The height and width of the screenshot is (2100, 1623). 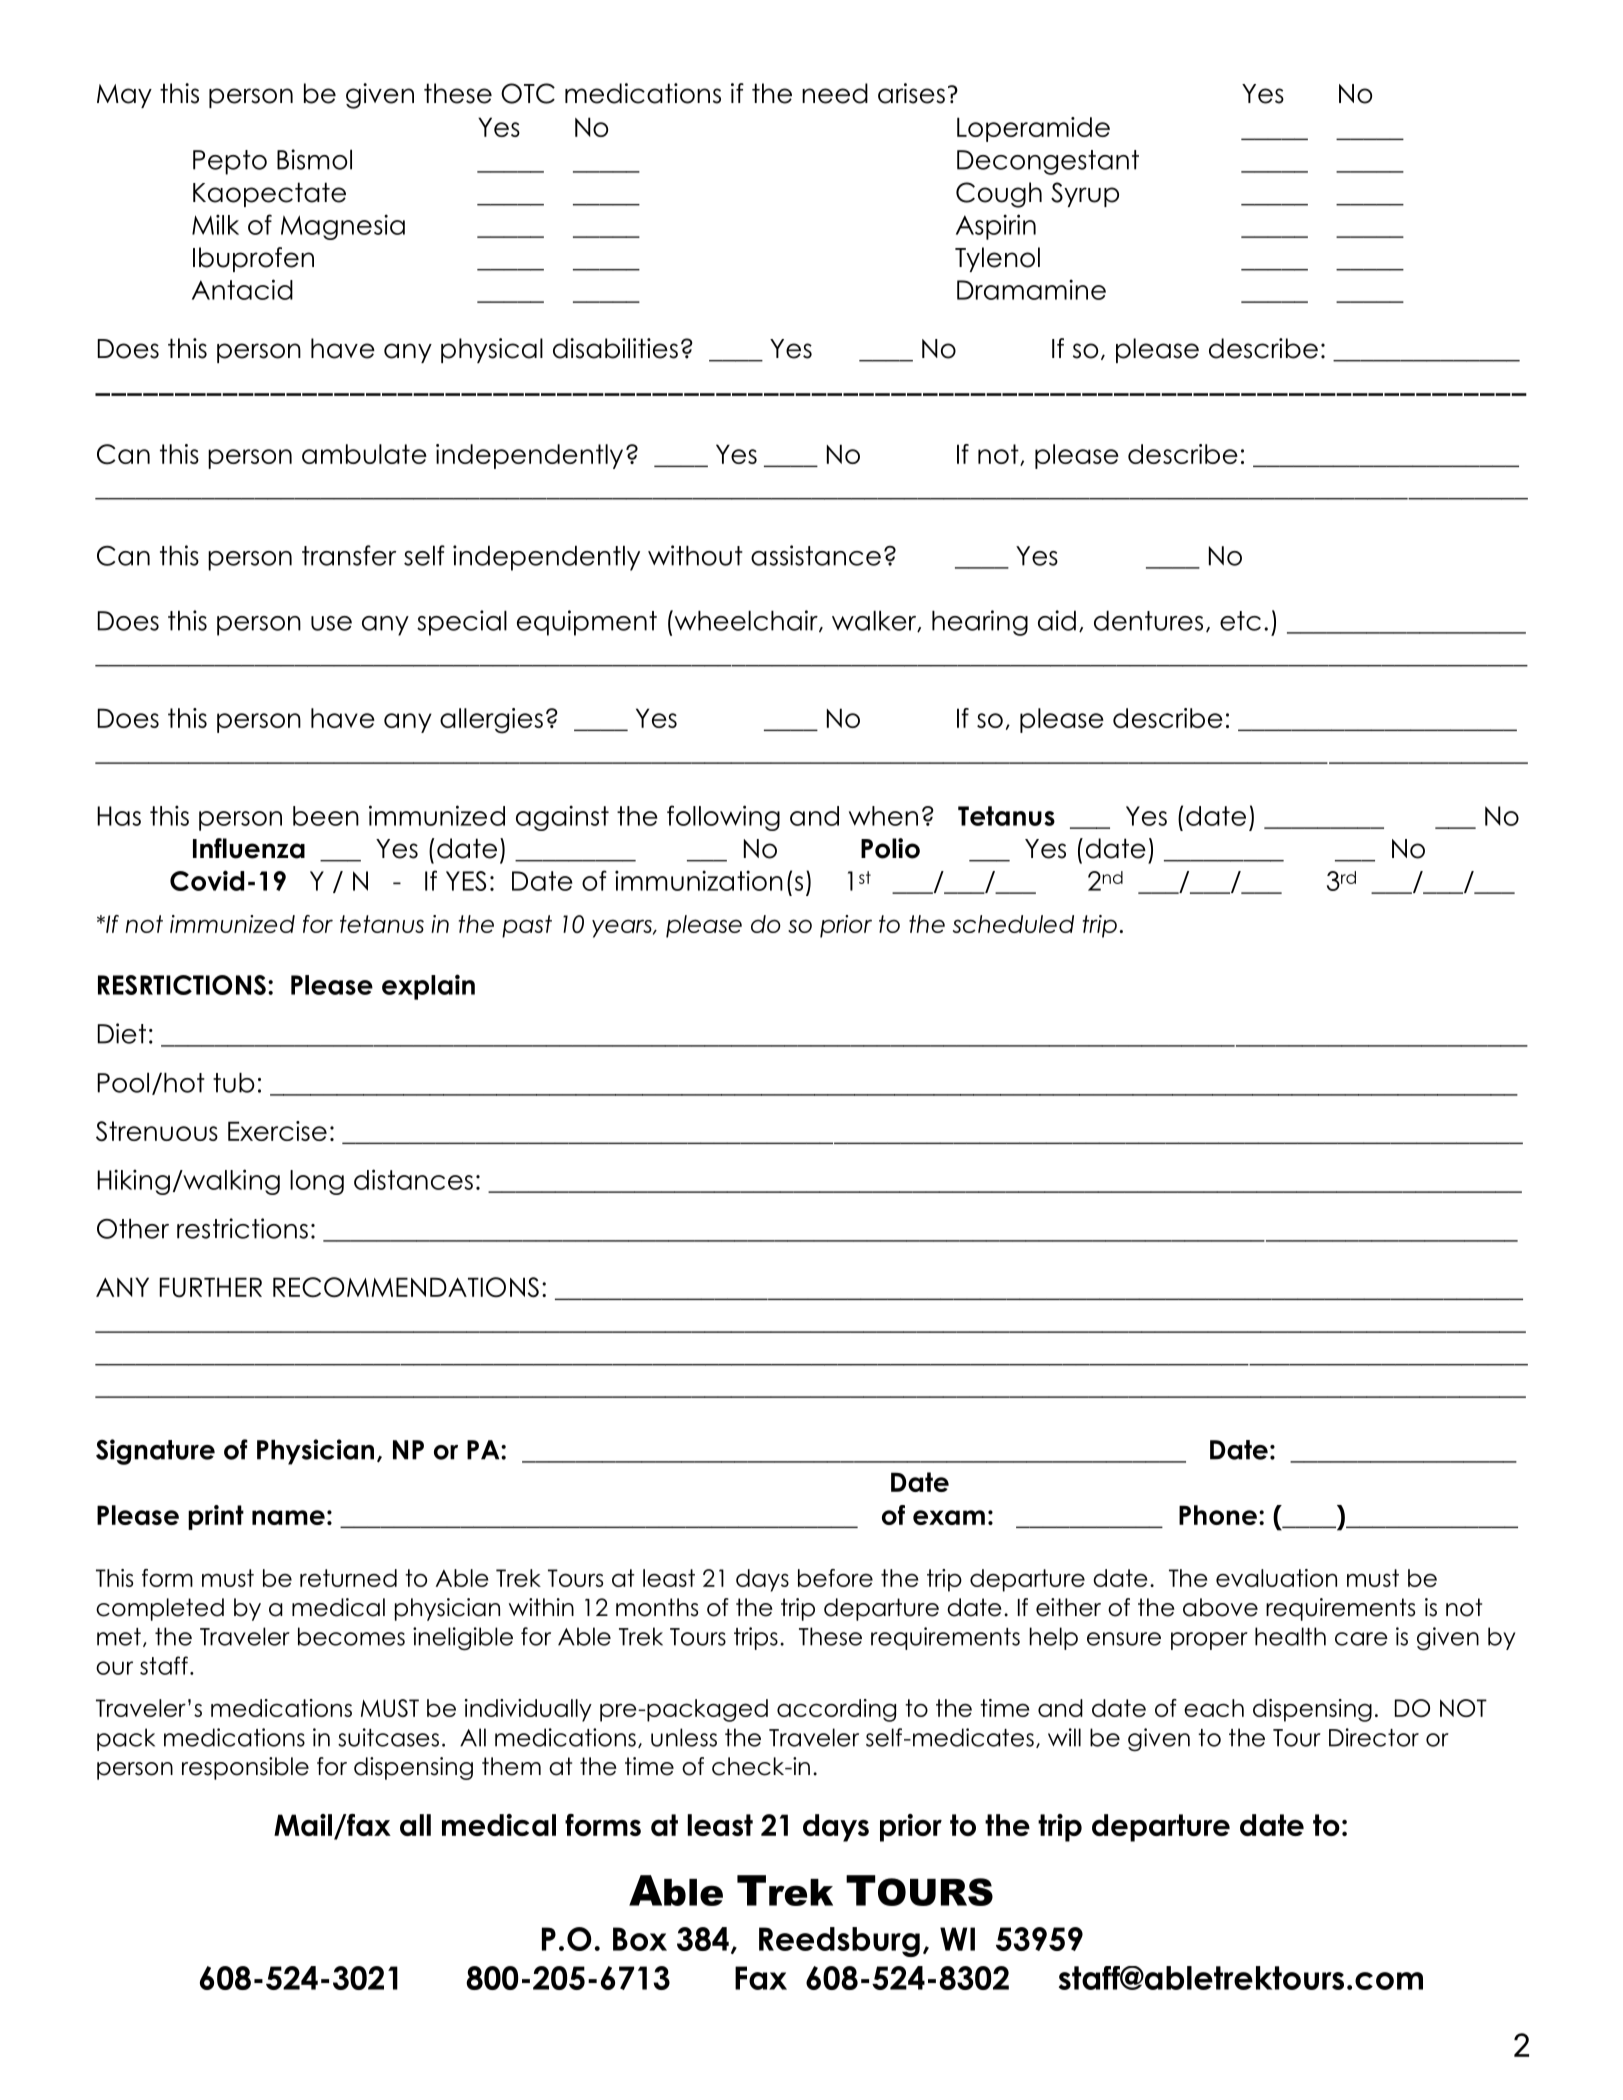 I want to click on etc, so click(x=1240, y=621).
